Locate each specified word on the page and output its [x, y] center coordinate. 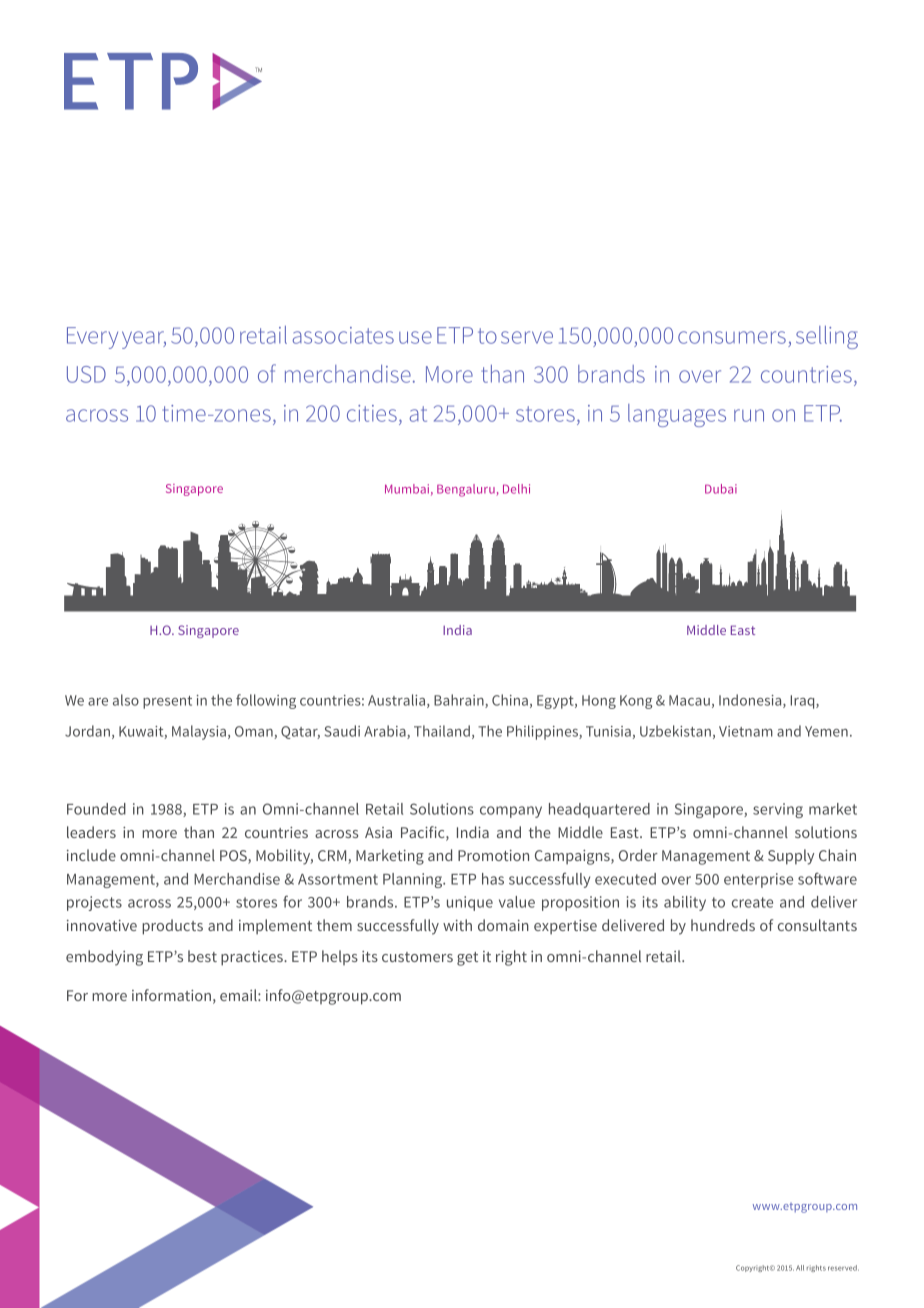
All [800, 1268]
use [415, 337]
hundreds [723, 925]
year [144, 340]
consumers [733, 339]
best [202, 956]
